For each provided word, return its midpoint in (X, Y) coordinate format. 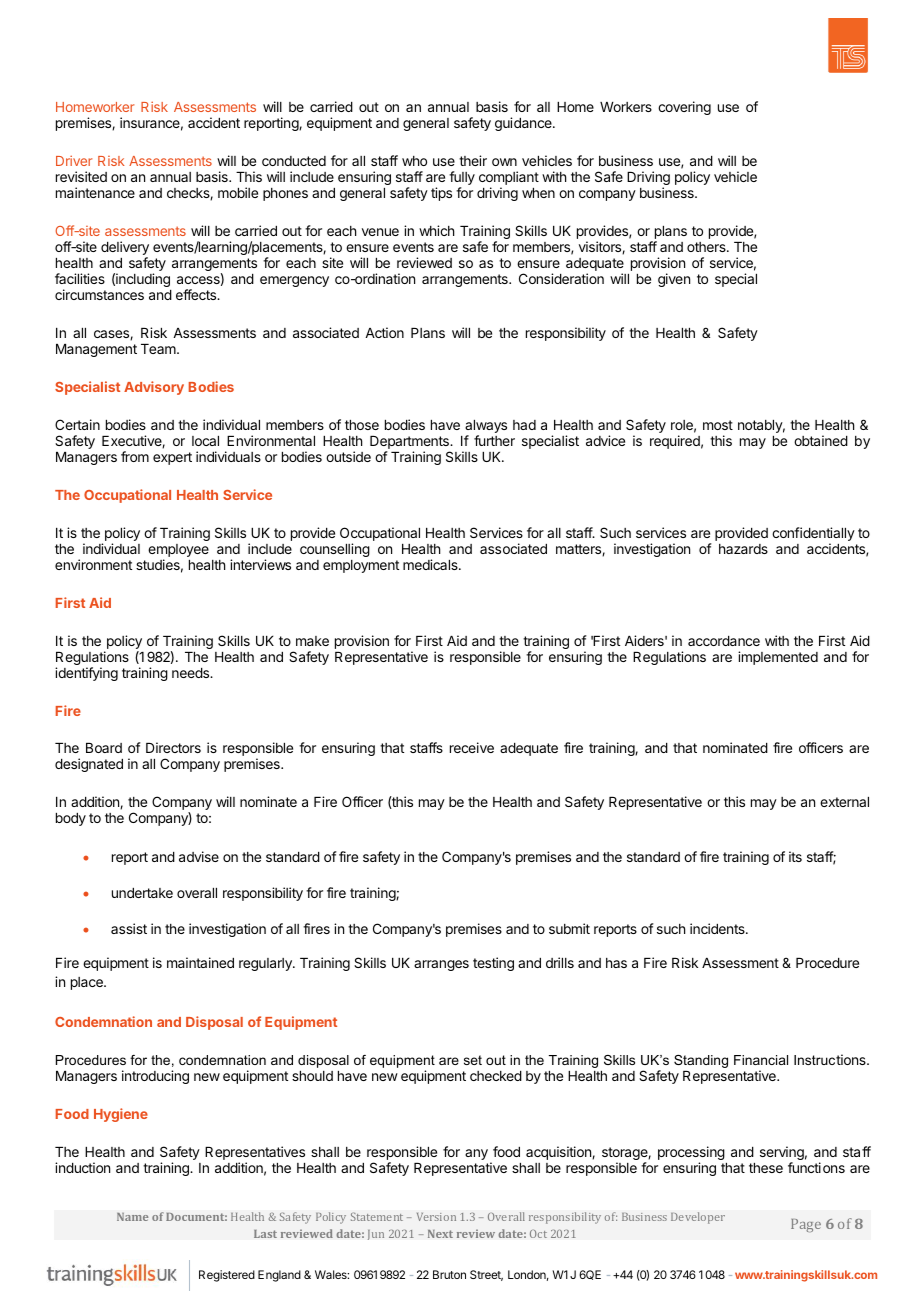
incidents (718, 928)
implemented (778, 658)
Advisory (154, 388)
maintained (200, 962)
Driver (74, 160)
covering (684, 108)
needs (192, 673)
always (486, 428)
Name (132, 1217)
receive (472, 747)
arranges (441, 965)
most (718, 425)
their (473, 160)
